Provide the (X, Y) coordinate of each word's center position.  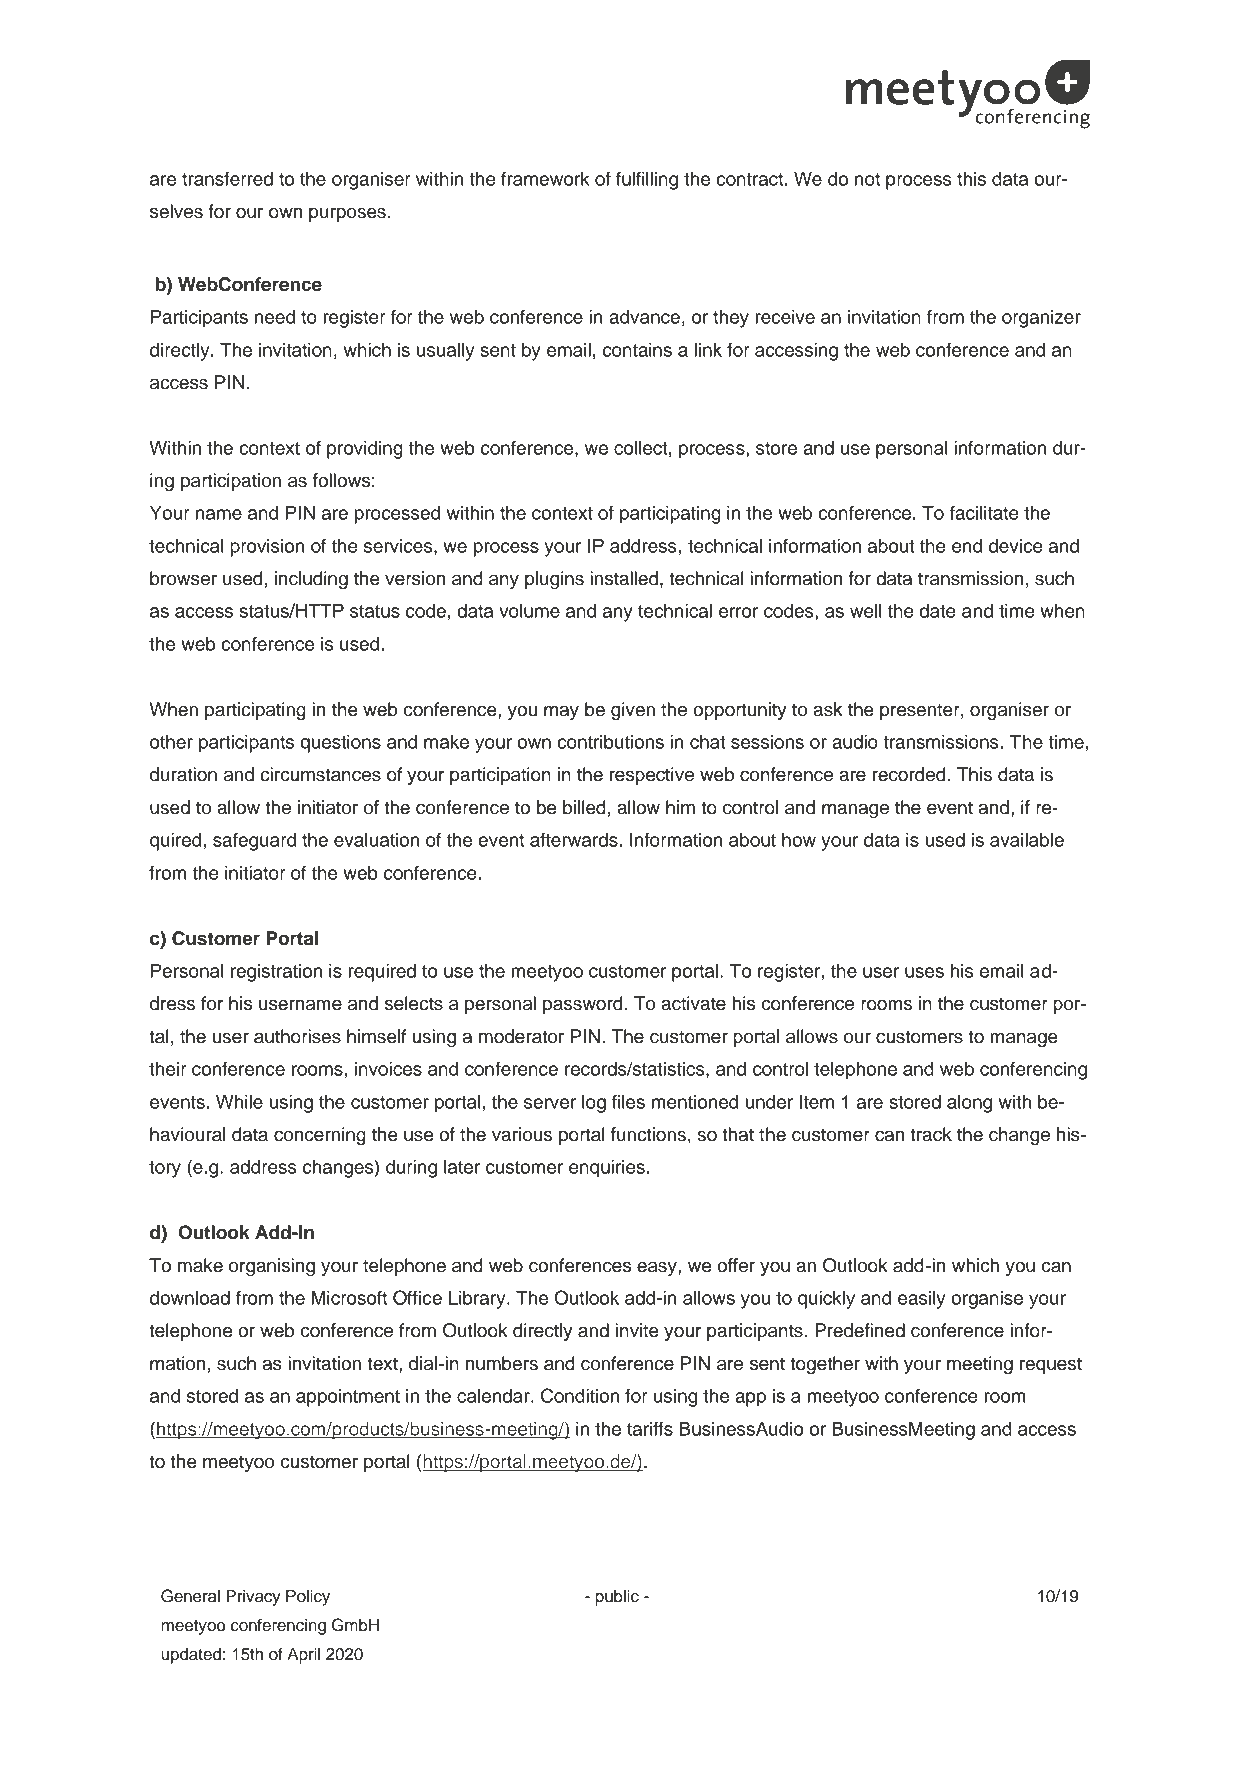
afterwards (575, 839)
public (617, 1598)
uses (924, 972)
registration (276, 973)
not (867, 179)
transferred (227, 178)
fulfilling (647, 180)
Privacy (253, 1598)
